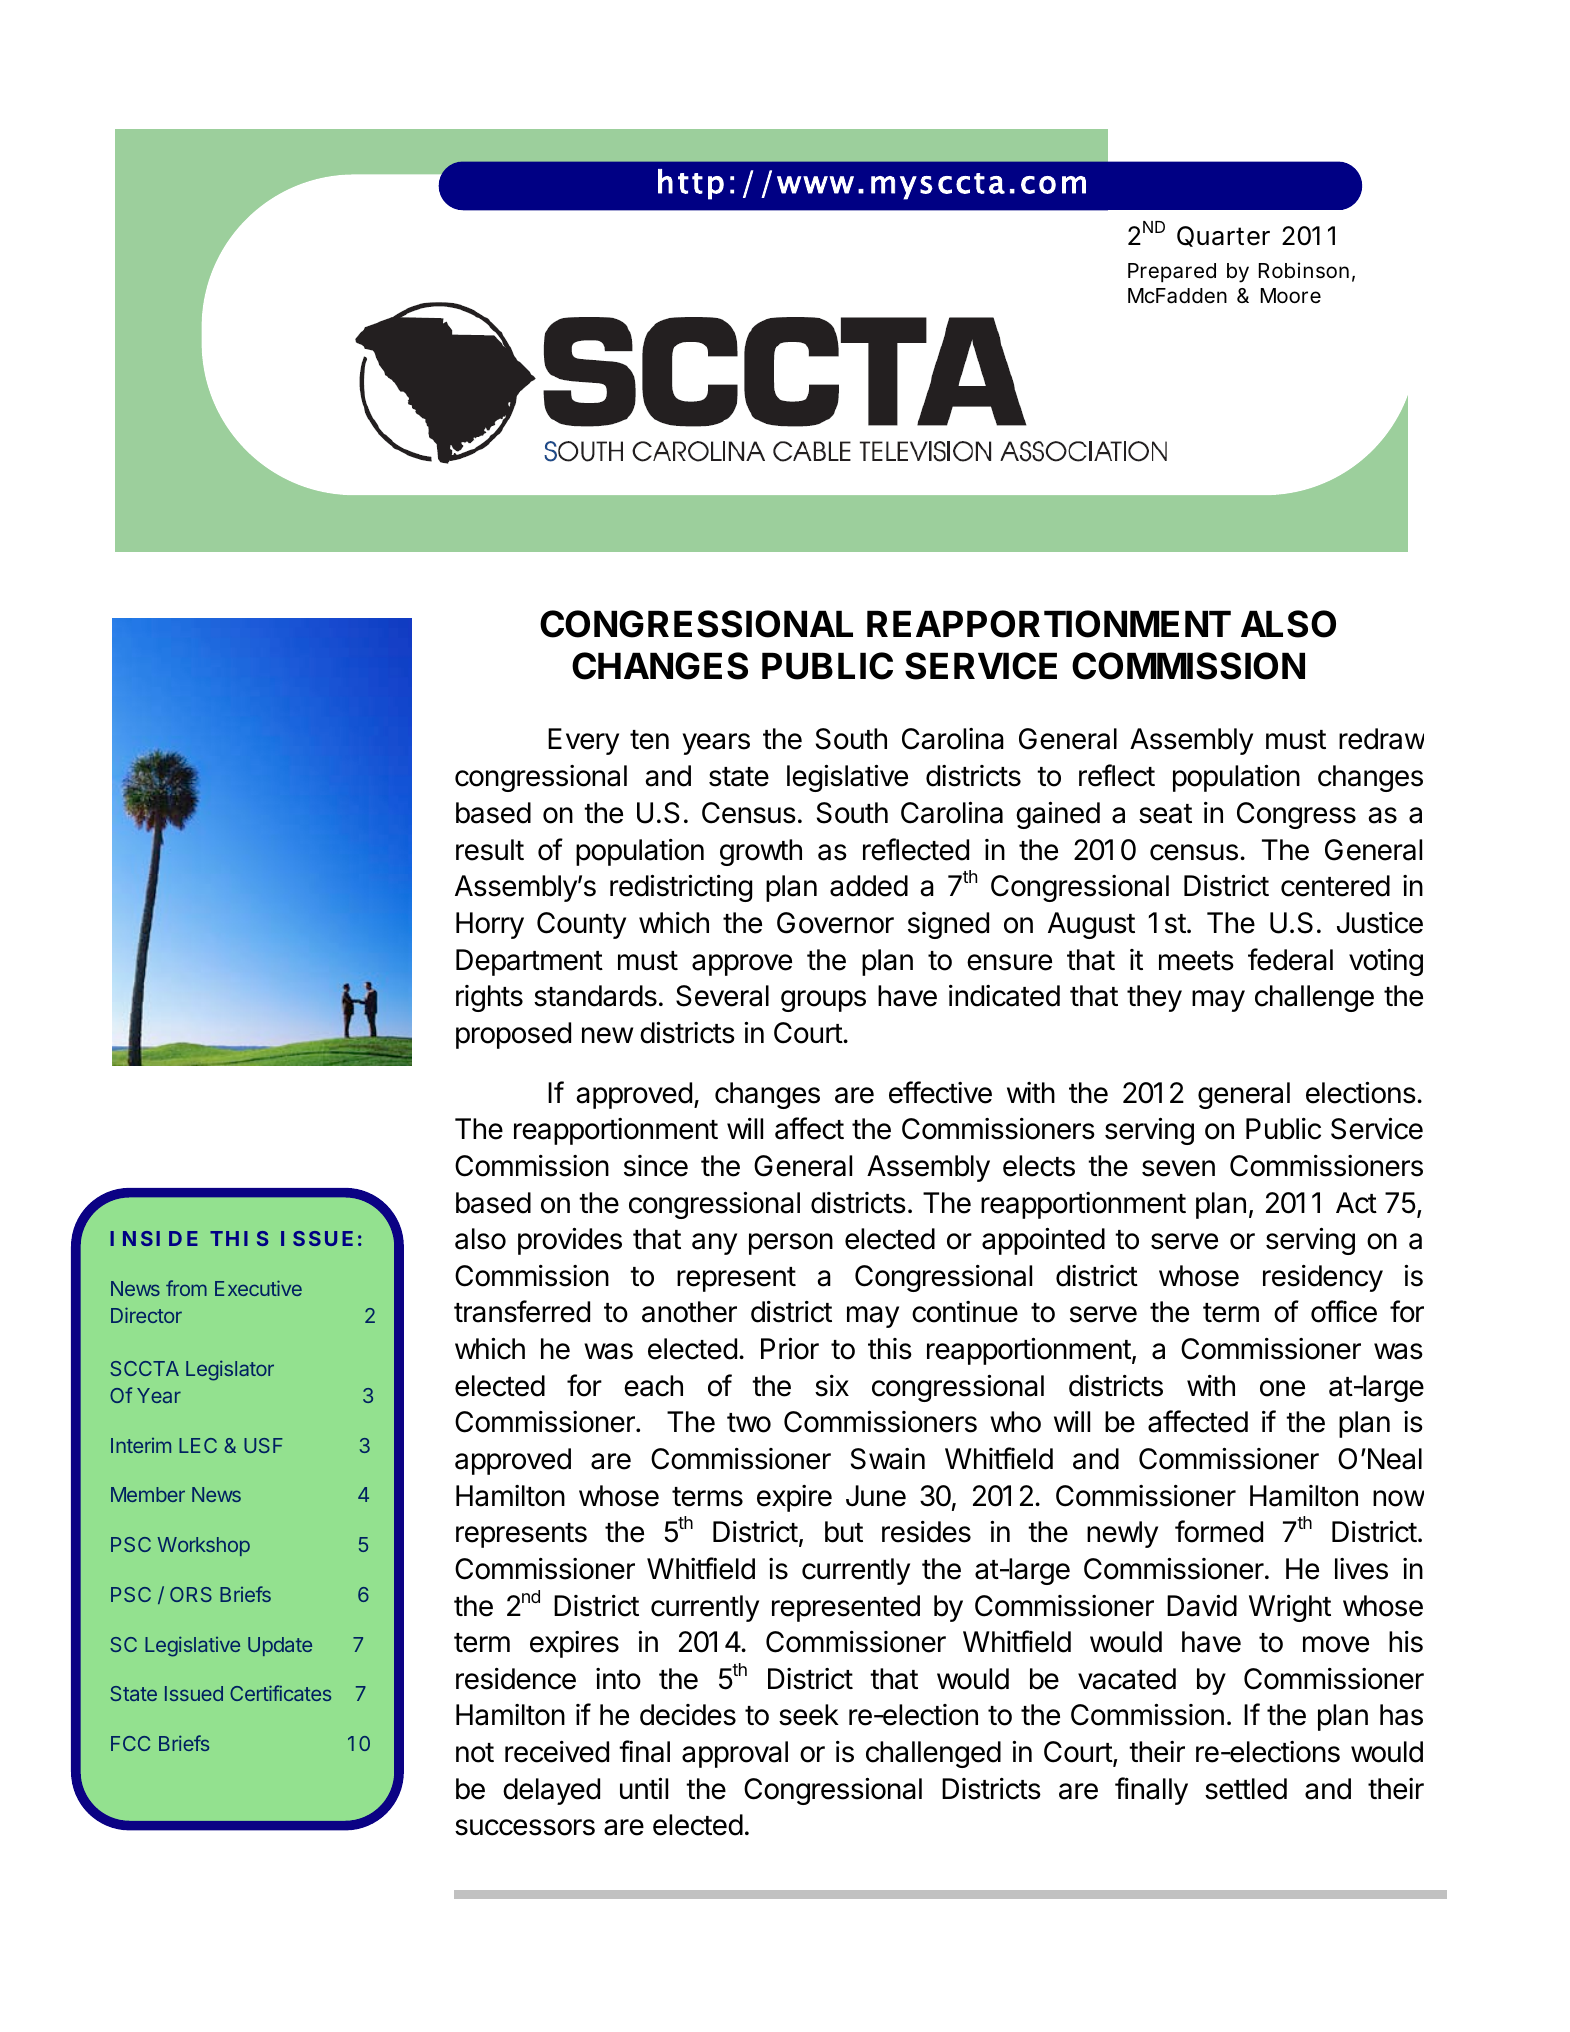 This document has width=1570, height=2032. What do you see at coordinates (280, 1693) in the document?
I see `Certificates` at bounding box center [280, 1693].
